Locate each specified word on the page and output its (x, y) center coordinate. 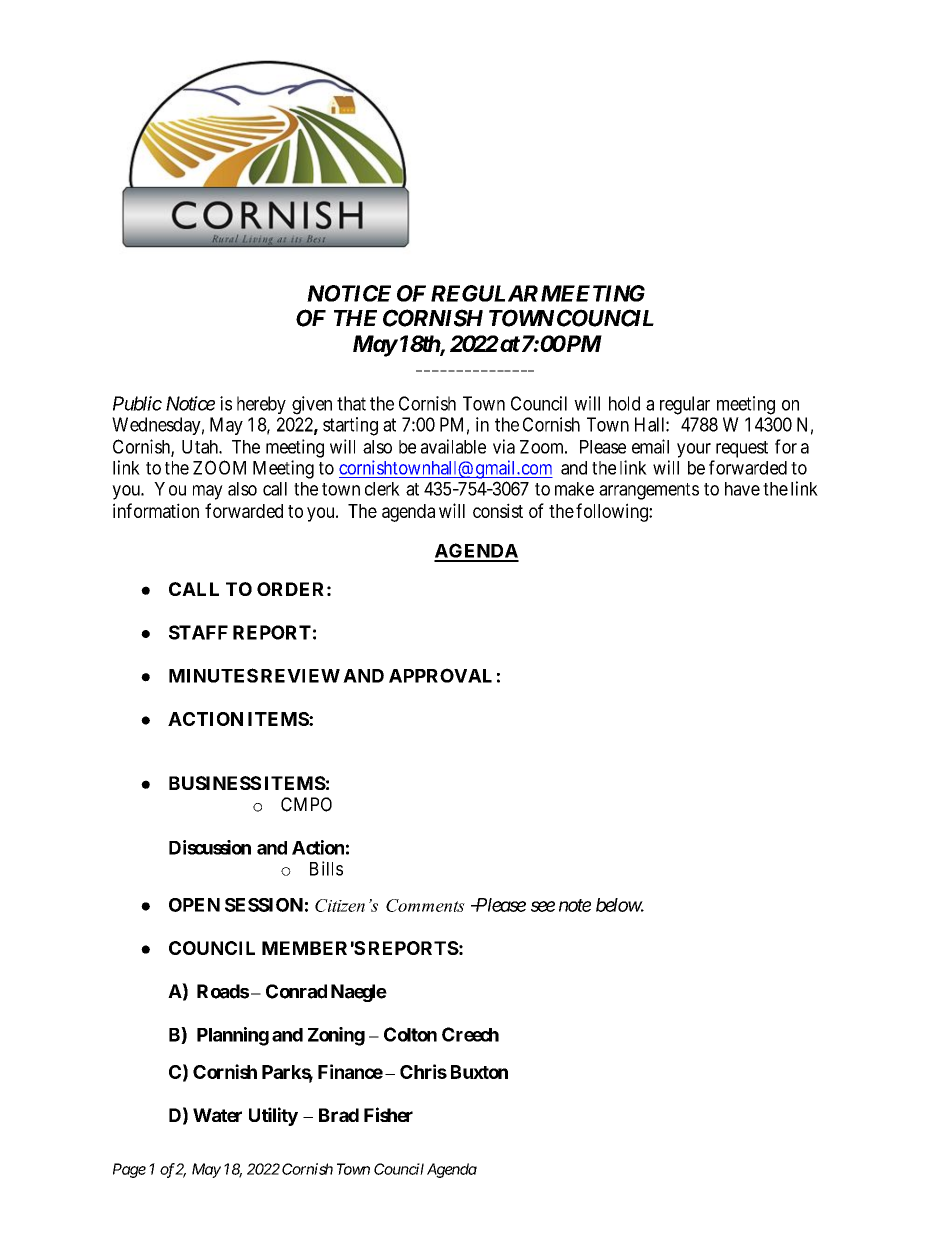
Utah (201, 447)
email (650, 446)
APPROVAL (440, 675)
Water (217, 1115)
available (453, 446)
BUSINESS (215, 783)
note (575, 905)
